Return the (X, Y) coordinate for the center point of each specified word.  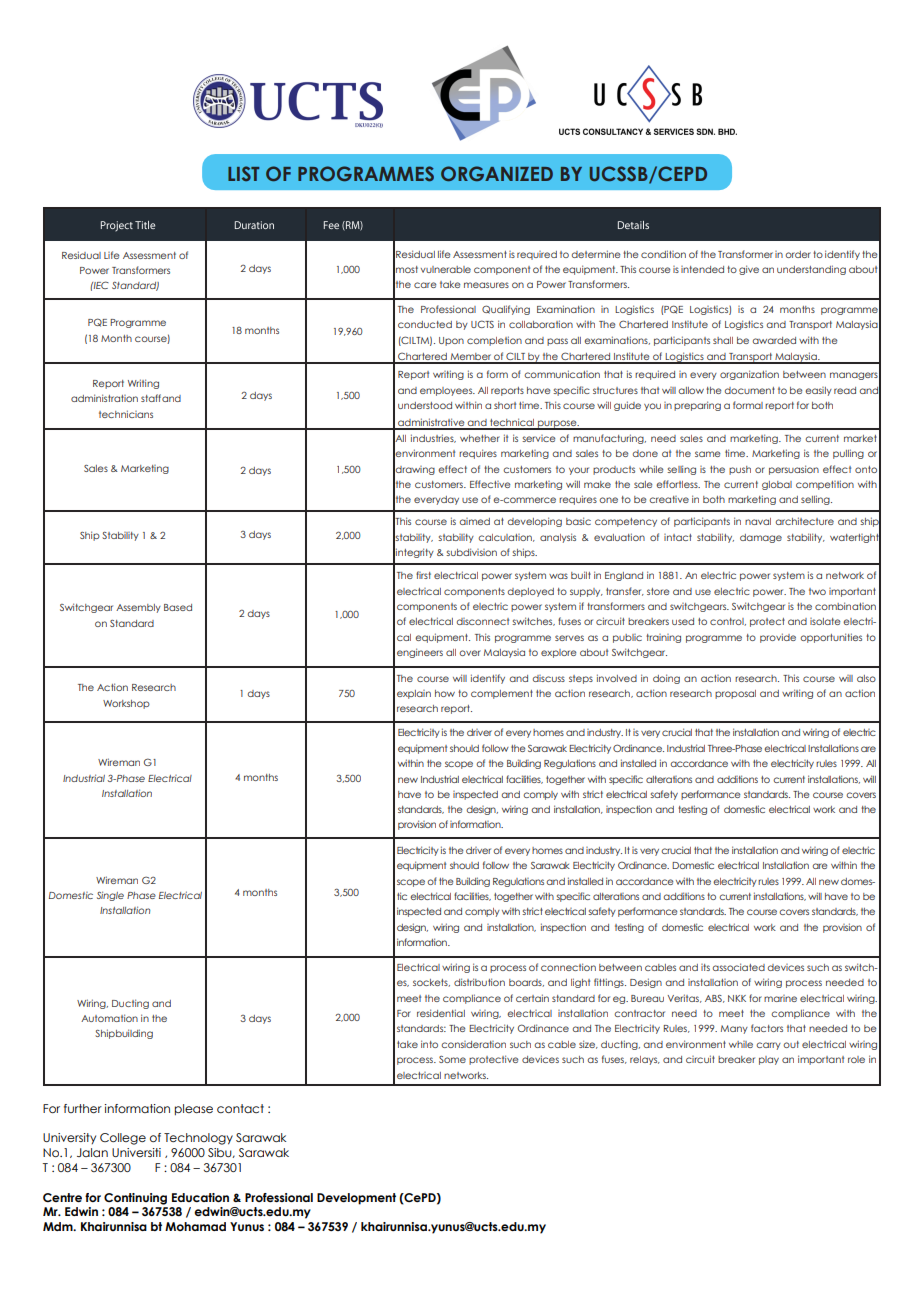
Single (110, 896)
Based (178, 607)
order (798, 254)
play (769, 1060)
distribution (479, 982)
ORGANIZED (497, 173)
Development (356, 1199)
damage (761, 538)
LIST (243, 173)
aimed (474, 521)
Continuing (135, 1199)
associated (738, 967)
